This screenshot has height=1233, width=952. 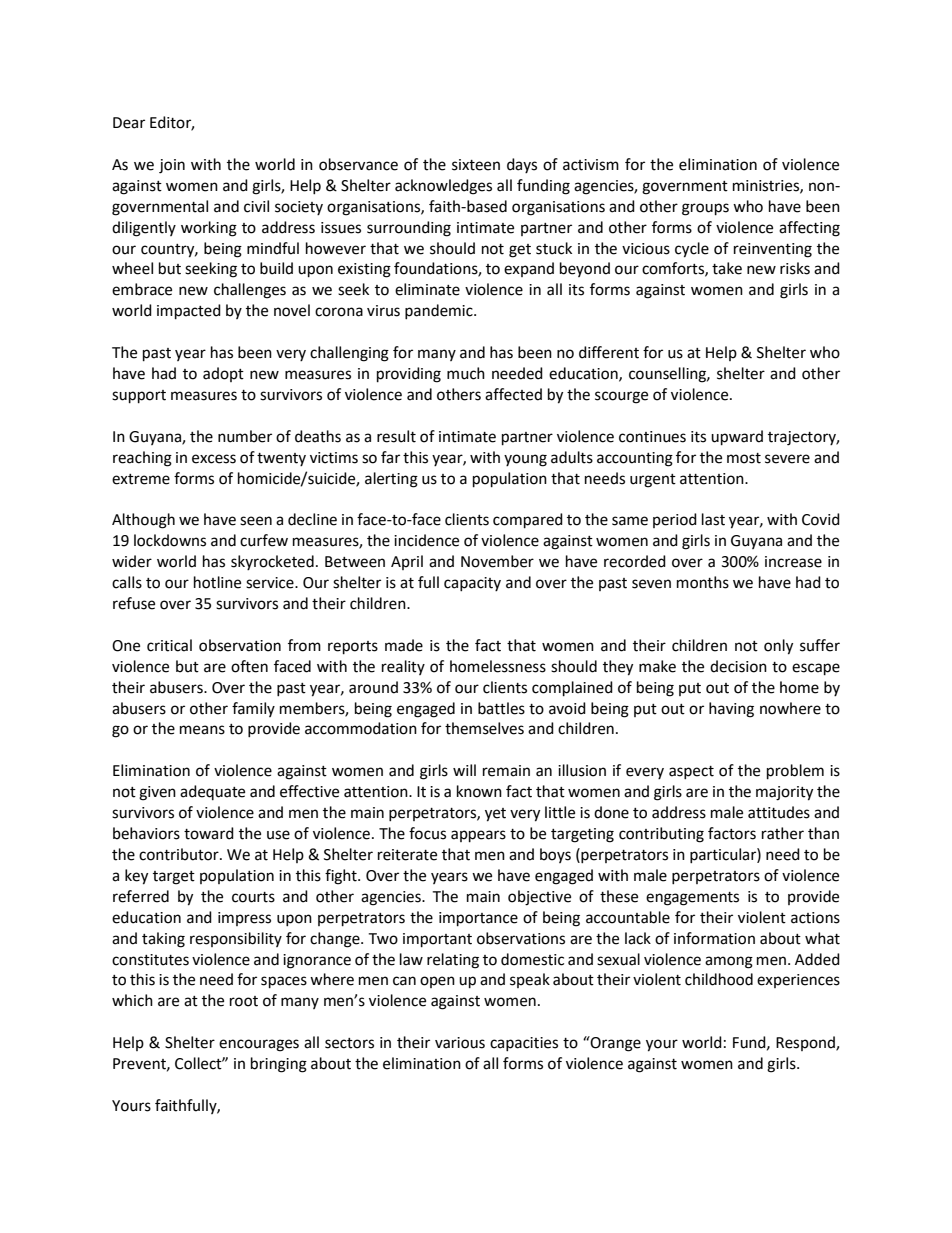 What do you see at coordinates (472, 584) in the screenshot?
I see `capacity` at bounding box center [472, 584].
